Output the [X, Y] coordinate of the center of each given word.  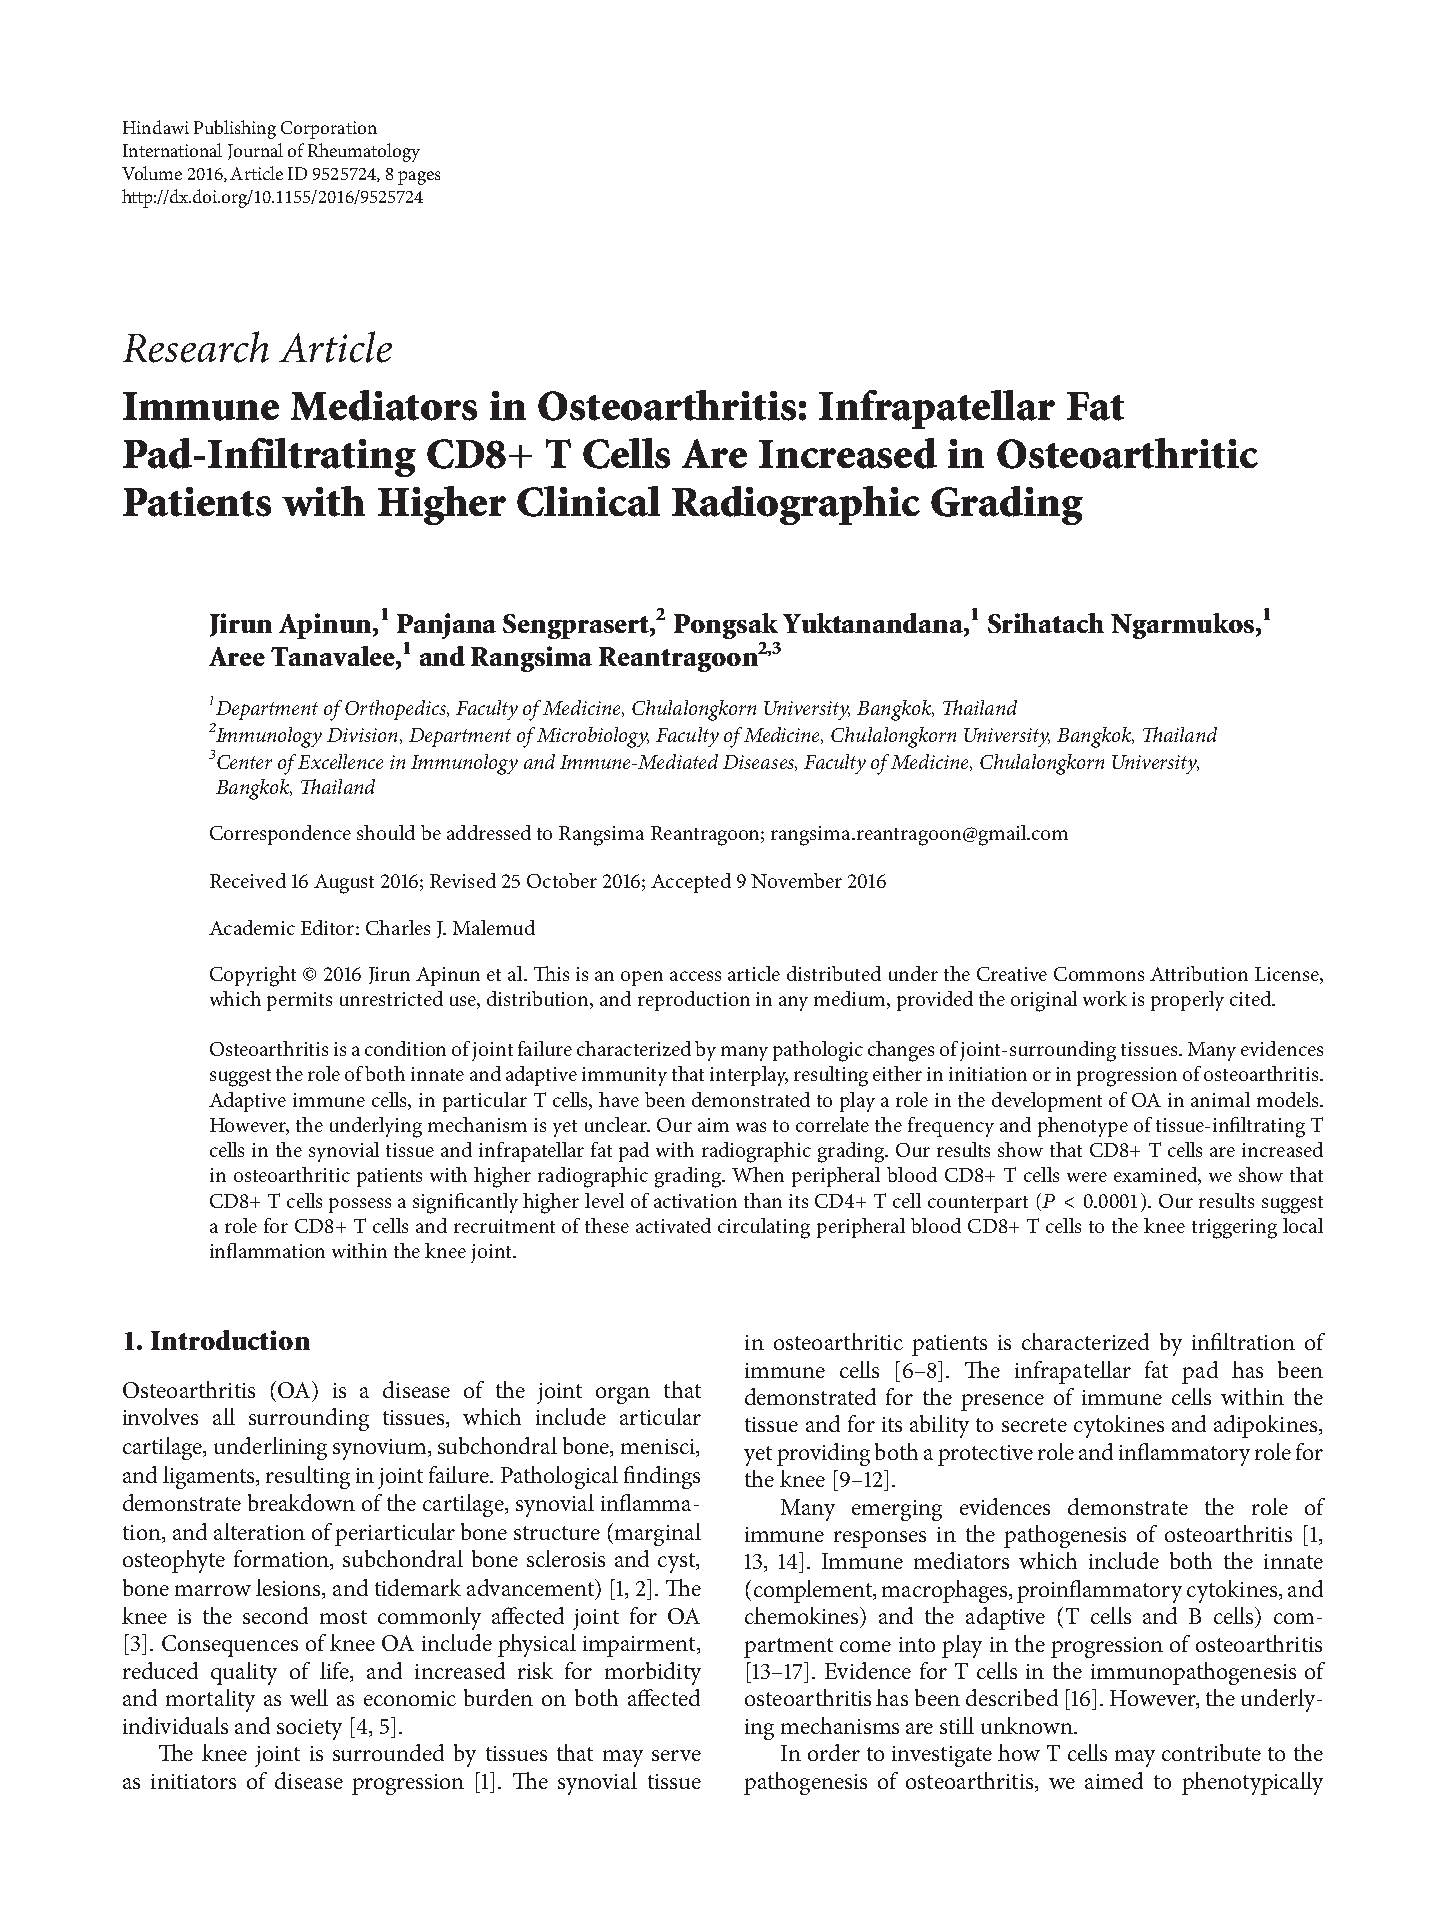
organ [623, 1395]
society [309, 1729]
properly [1187, 1001]
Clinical [588, 501]
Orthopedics [396, 710]
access [695, 976]
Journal [255, 151]
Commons [1099, 974]
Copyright [253, 976]
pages [419, 178]
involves [160, 1416]
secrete [1034, 1425]
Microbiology [593, 737]
